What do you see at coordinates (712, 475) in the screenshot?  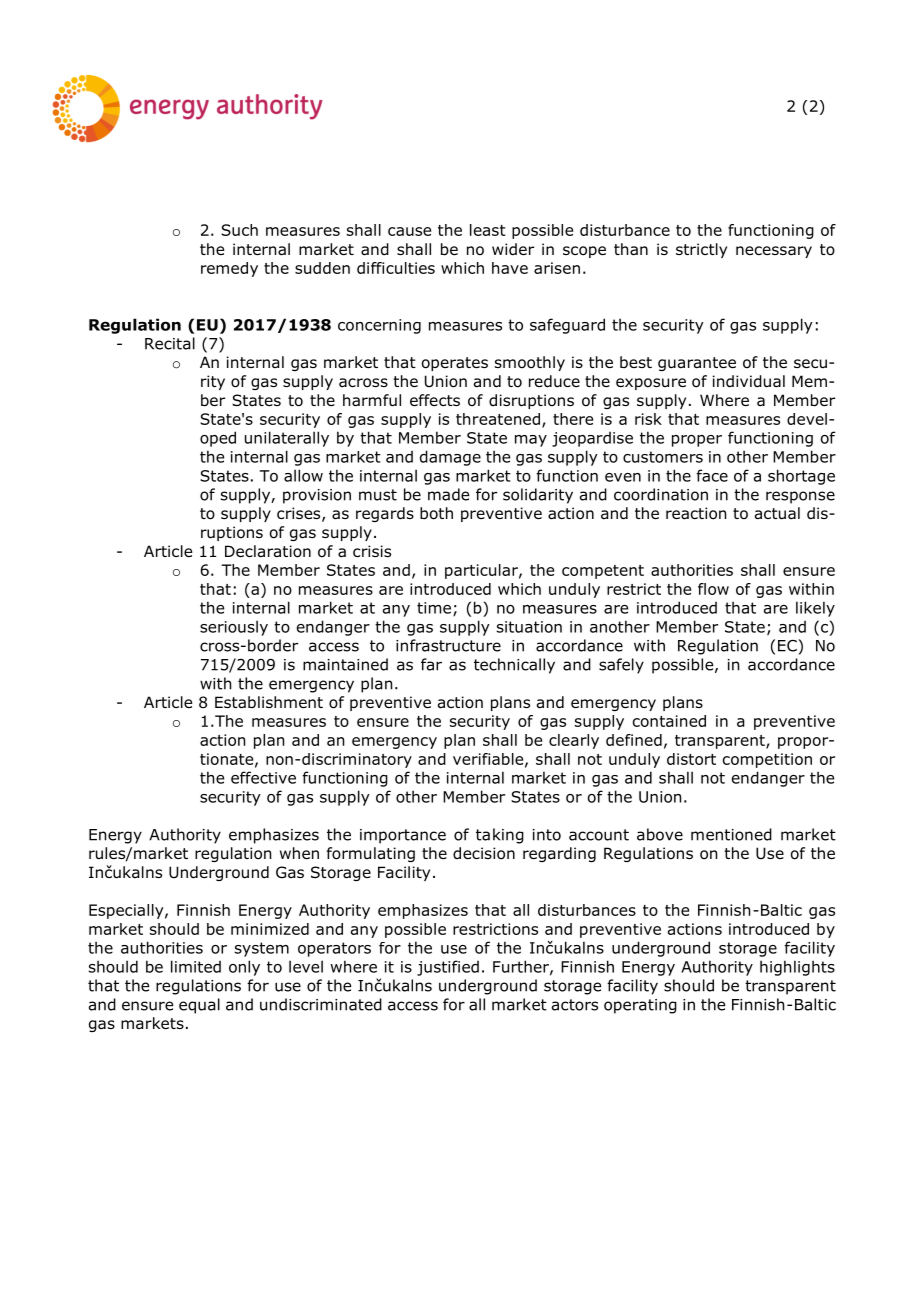 I see `face` at bounding box center [712, 475].
